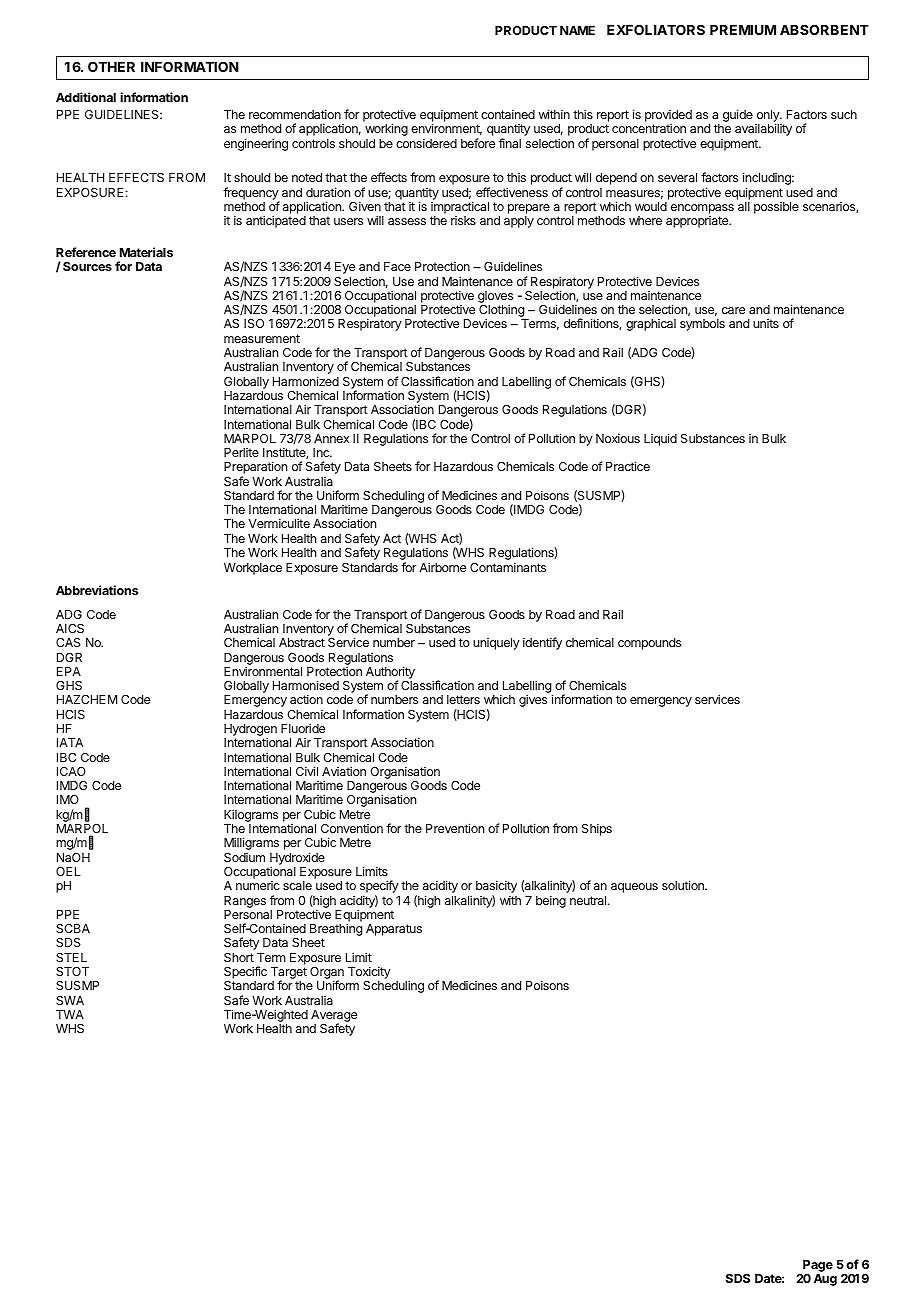 The width and height of the screenshot is (924, 1308). I want to click on measurement, so click(262, 338).
